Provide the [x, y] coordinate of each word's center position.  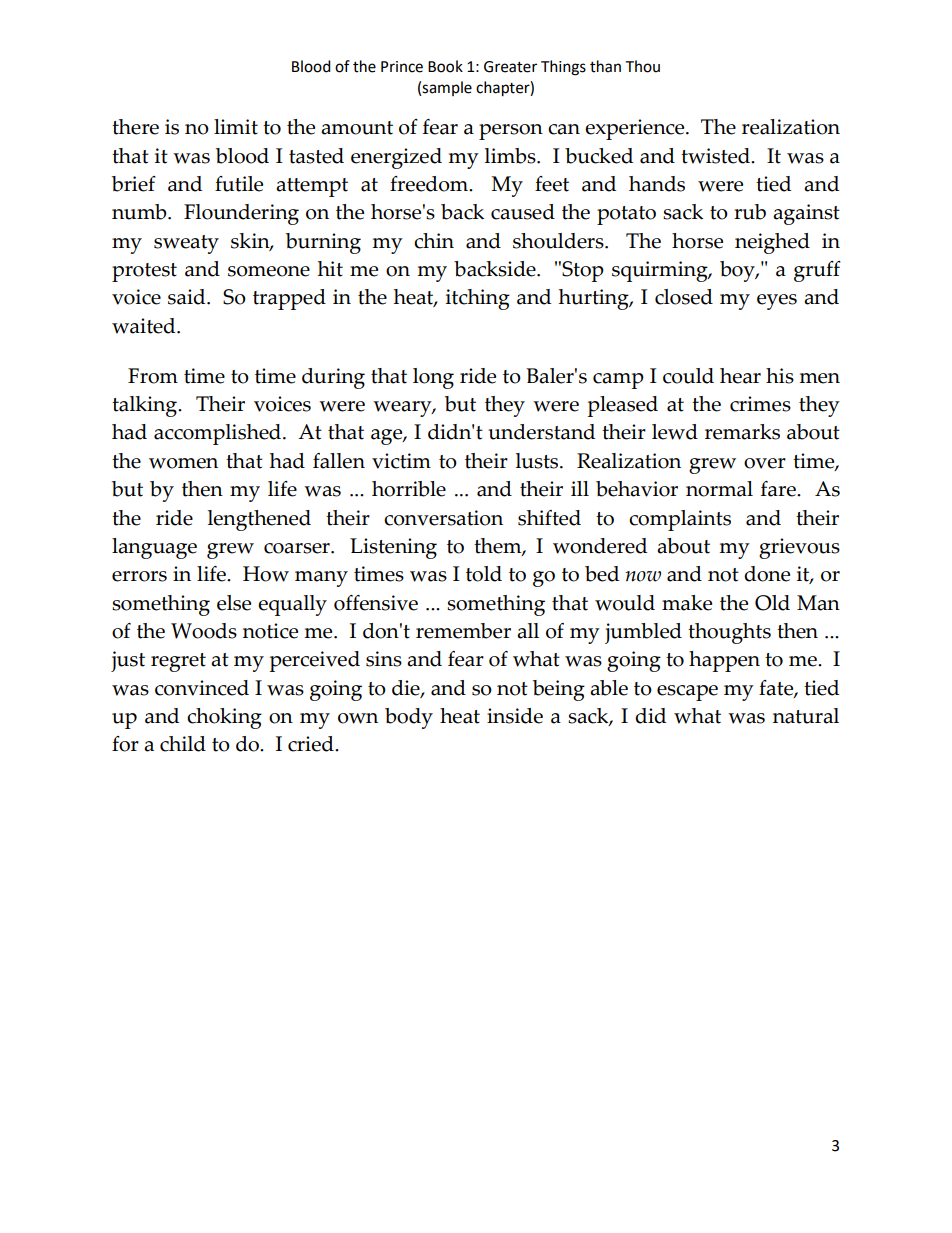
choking [224, 718]
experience [636, 129]
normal [719, 489]
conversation [443, 518]
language [154, 548]
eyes [777, 302]
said [188, 297]
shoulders [559, 241]
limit [236, 127]
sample [447, 88]
